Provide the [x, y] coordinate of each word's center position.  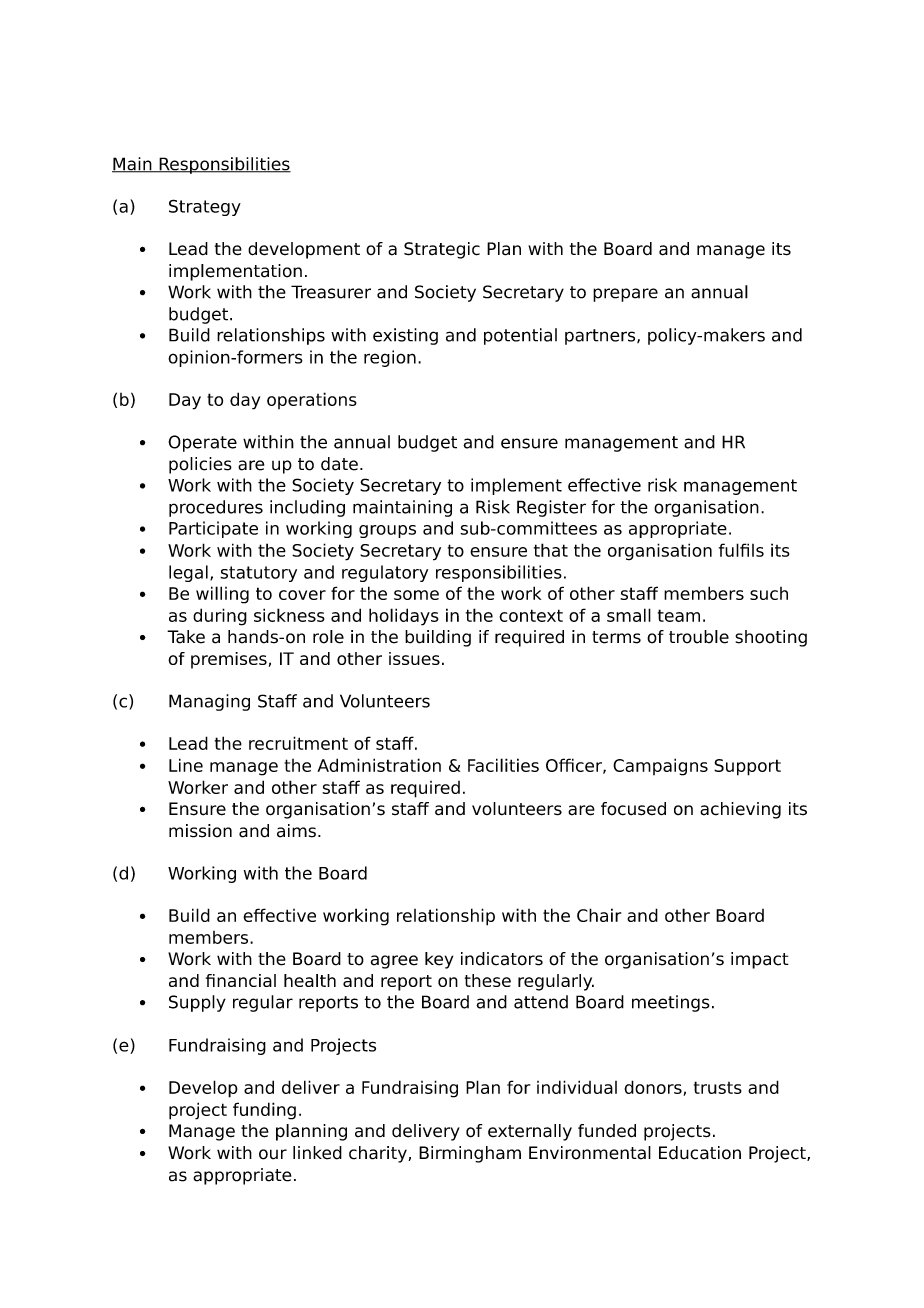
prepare [625, 295]
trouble [699, 637]
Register [551, 508]
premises [229, 660]
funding [264, 1111]
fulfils [741, 550]
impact [760, 960]
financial [241, 980]
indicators [502, 959]
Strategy [205, 207]
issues [414, 658]
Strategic [442, 250]
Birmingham [470, 1154]
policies [200, 465]
